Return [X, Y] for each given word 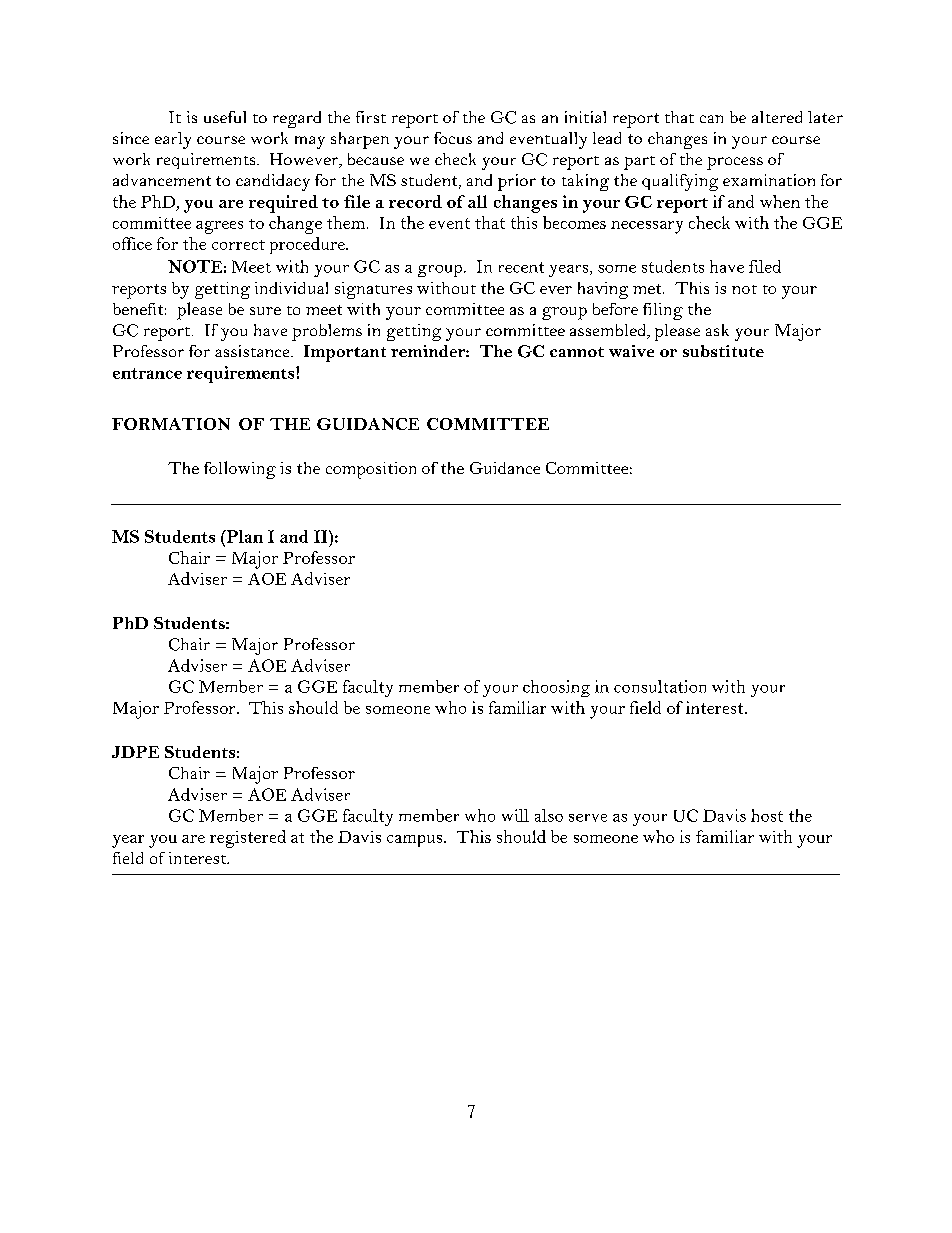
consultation [660, 686]
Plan [243, 536]
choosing [556, 688]
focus [453, 138]
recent [521, 267]
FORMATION [171, 424]
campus [416, 841]
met [648, 289]
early [173, 140]
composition [371, 470]
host [767, 815]
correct [238, 245]
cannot [577, 352]
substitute [723, 351]
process [735, 163]
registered [248, 839]
